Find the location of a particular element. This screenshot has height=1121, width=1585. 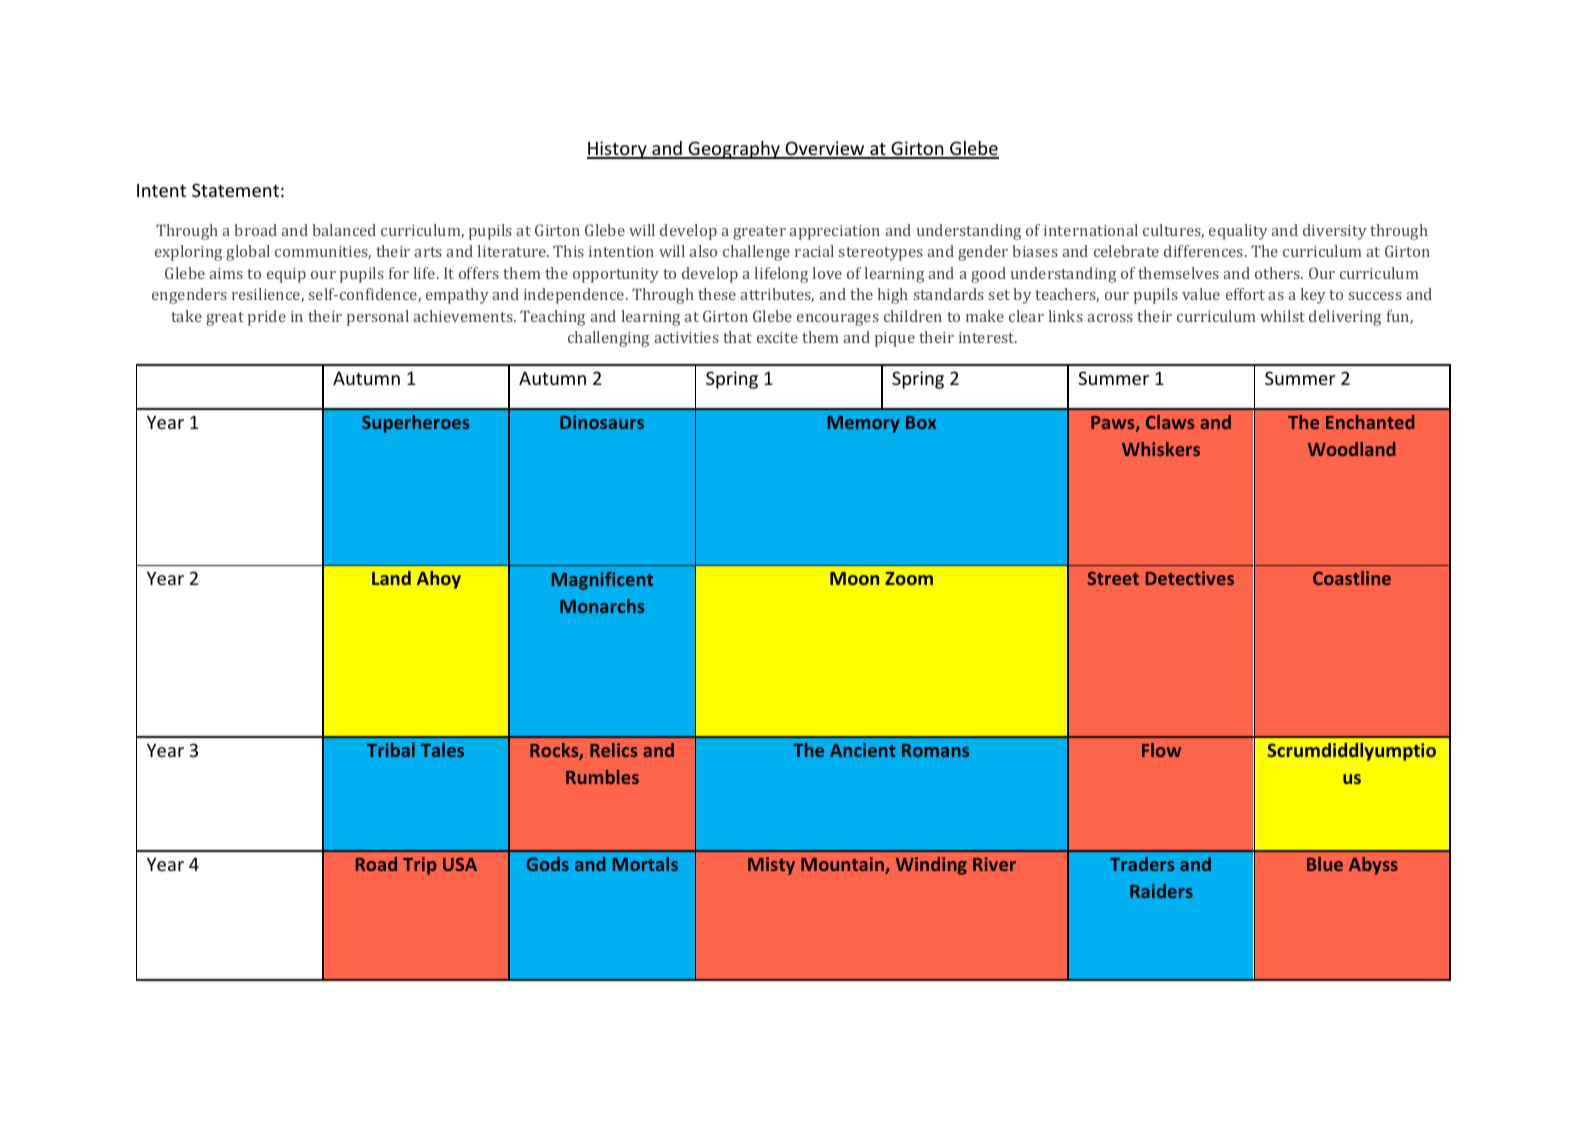

balanced is located at coordinates (344, 230).
